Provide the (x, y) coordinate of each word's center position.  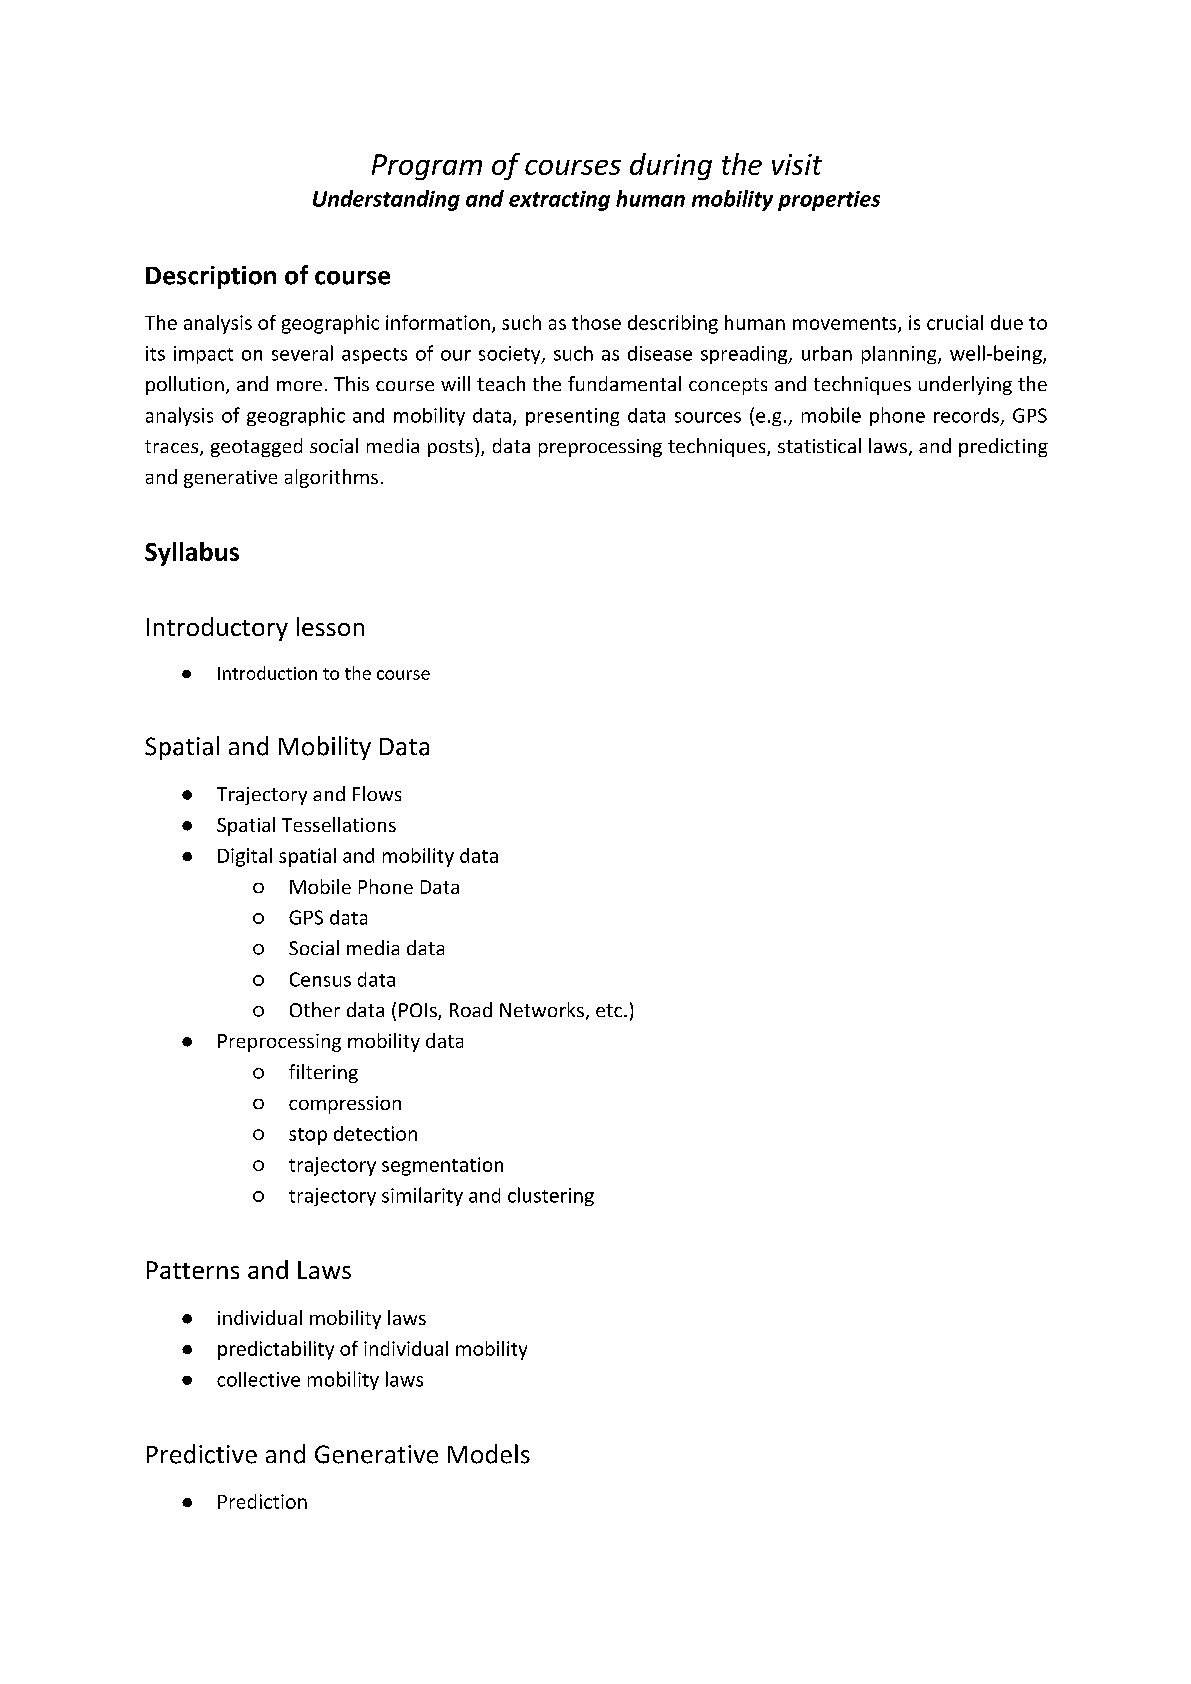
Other (315, 1009)
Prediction (262, 1501)
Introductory (217, 629)
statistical (819, 445)
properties (829, 201)
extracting (559, 201)
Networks (542, 1009)
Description (211, 277)
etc (610, 1010)
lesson (330, 626)
